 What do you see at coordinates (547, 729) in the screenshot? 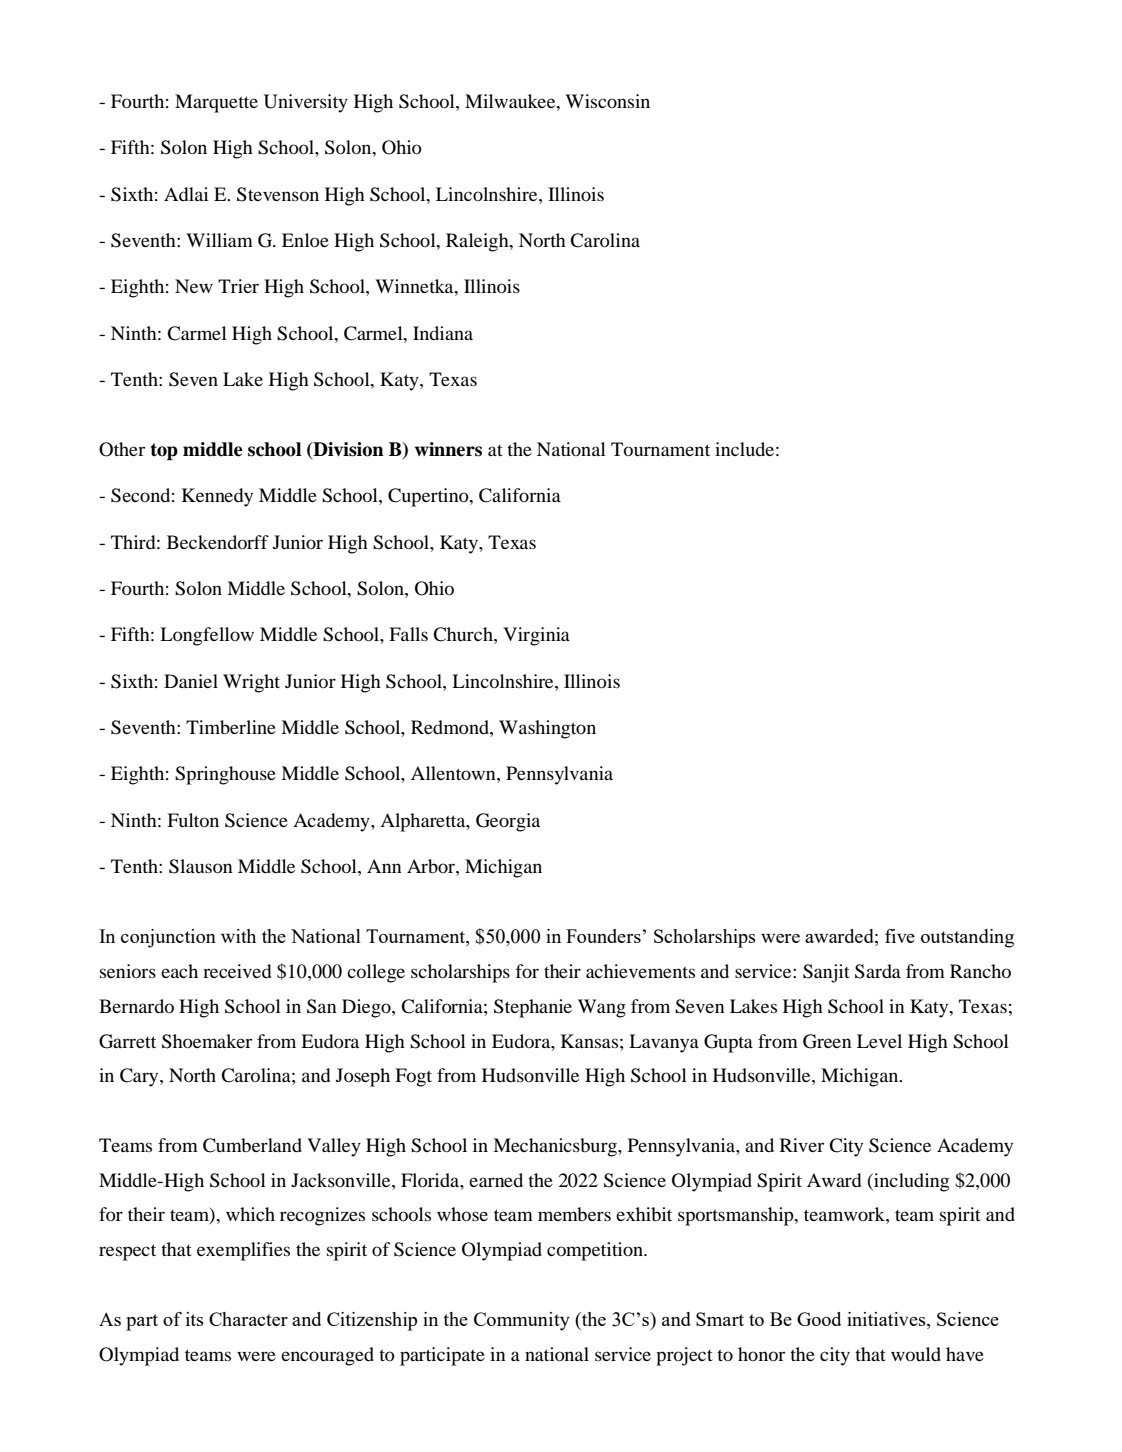
I see `Washington` at bounding box center [547, 729].
